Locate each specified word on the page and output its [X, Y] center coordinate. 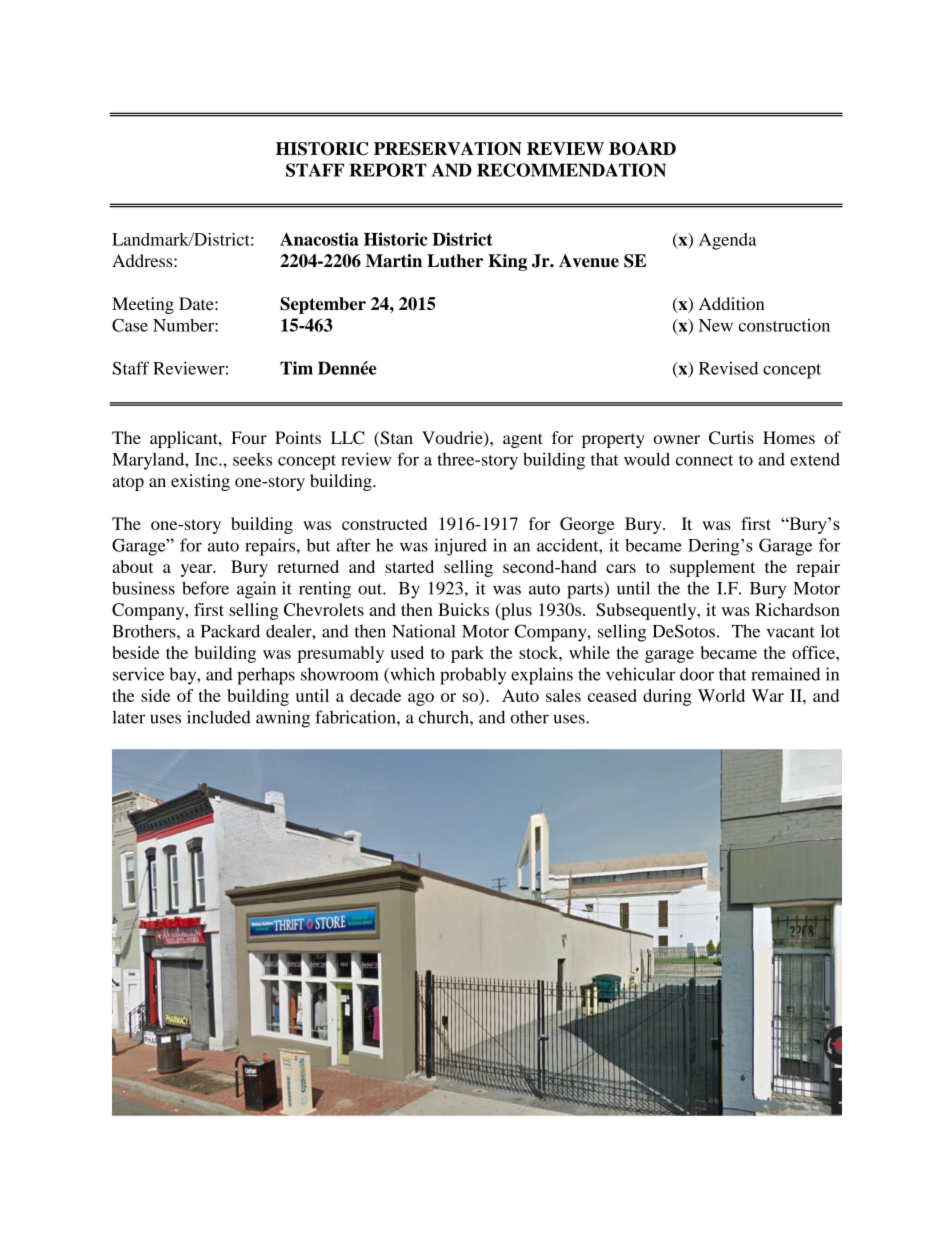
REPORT [388, 170]
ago [421, 699]
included [219, 717]
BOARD [642, 149]
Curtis [731, 438]
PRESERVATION [448, 149]
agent [523, 440]
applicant [185, 439]
